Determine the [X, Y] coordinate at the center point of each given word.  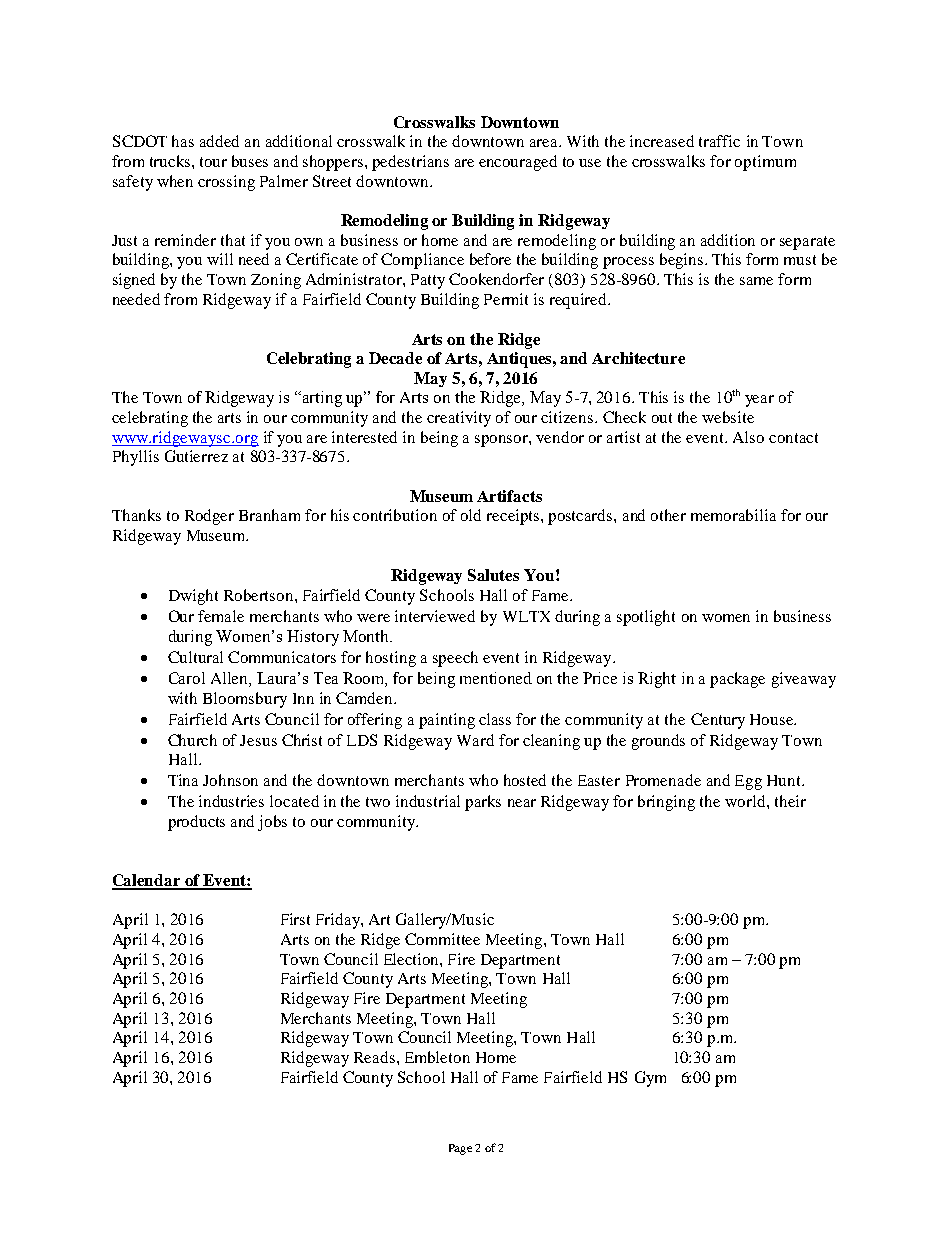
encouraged [518, 163]
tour [213, 162]
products [196, 823]
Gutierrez [196, 456]
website [728, 417]
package [737, 680]
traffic [719, 141]
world [746, 801]
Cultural [195, 657]
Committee [442, 939]
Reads [374, 1057]
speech [455, 659]
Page [460, 1149]
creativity [459, 419]
